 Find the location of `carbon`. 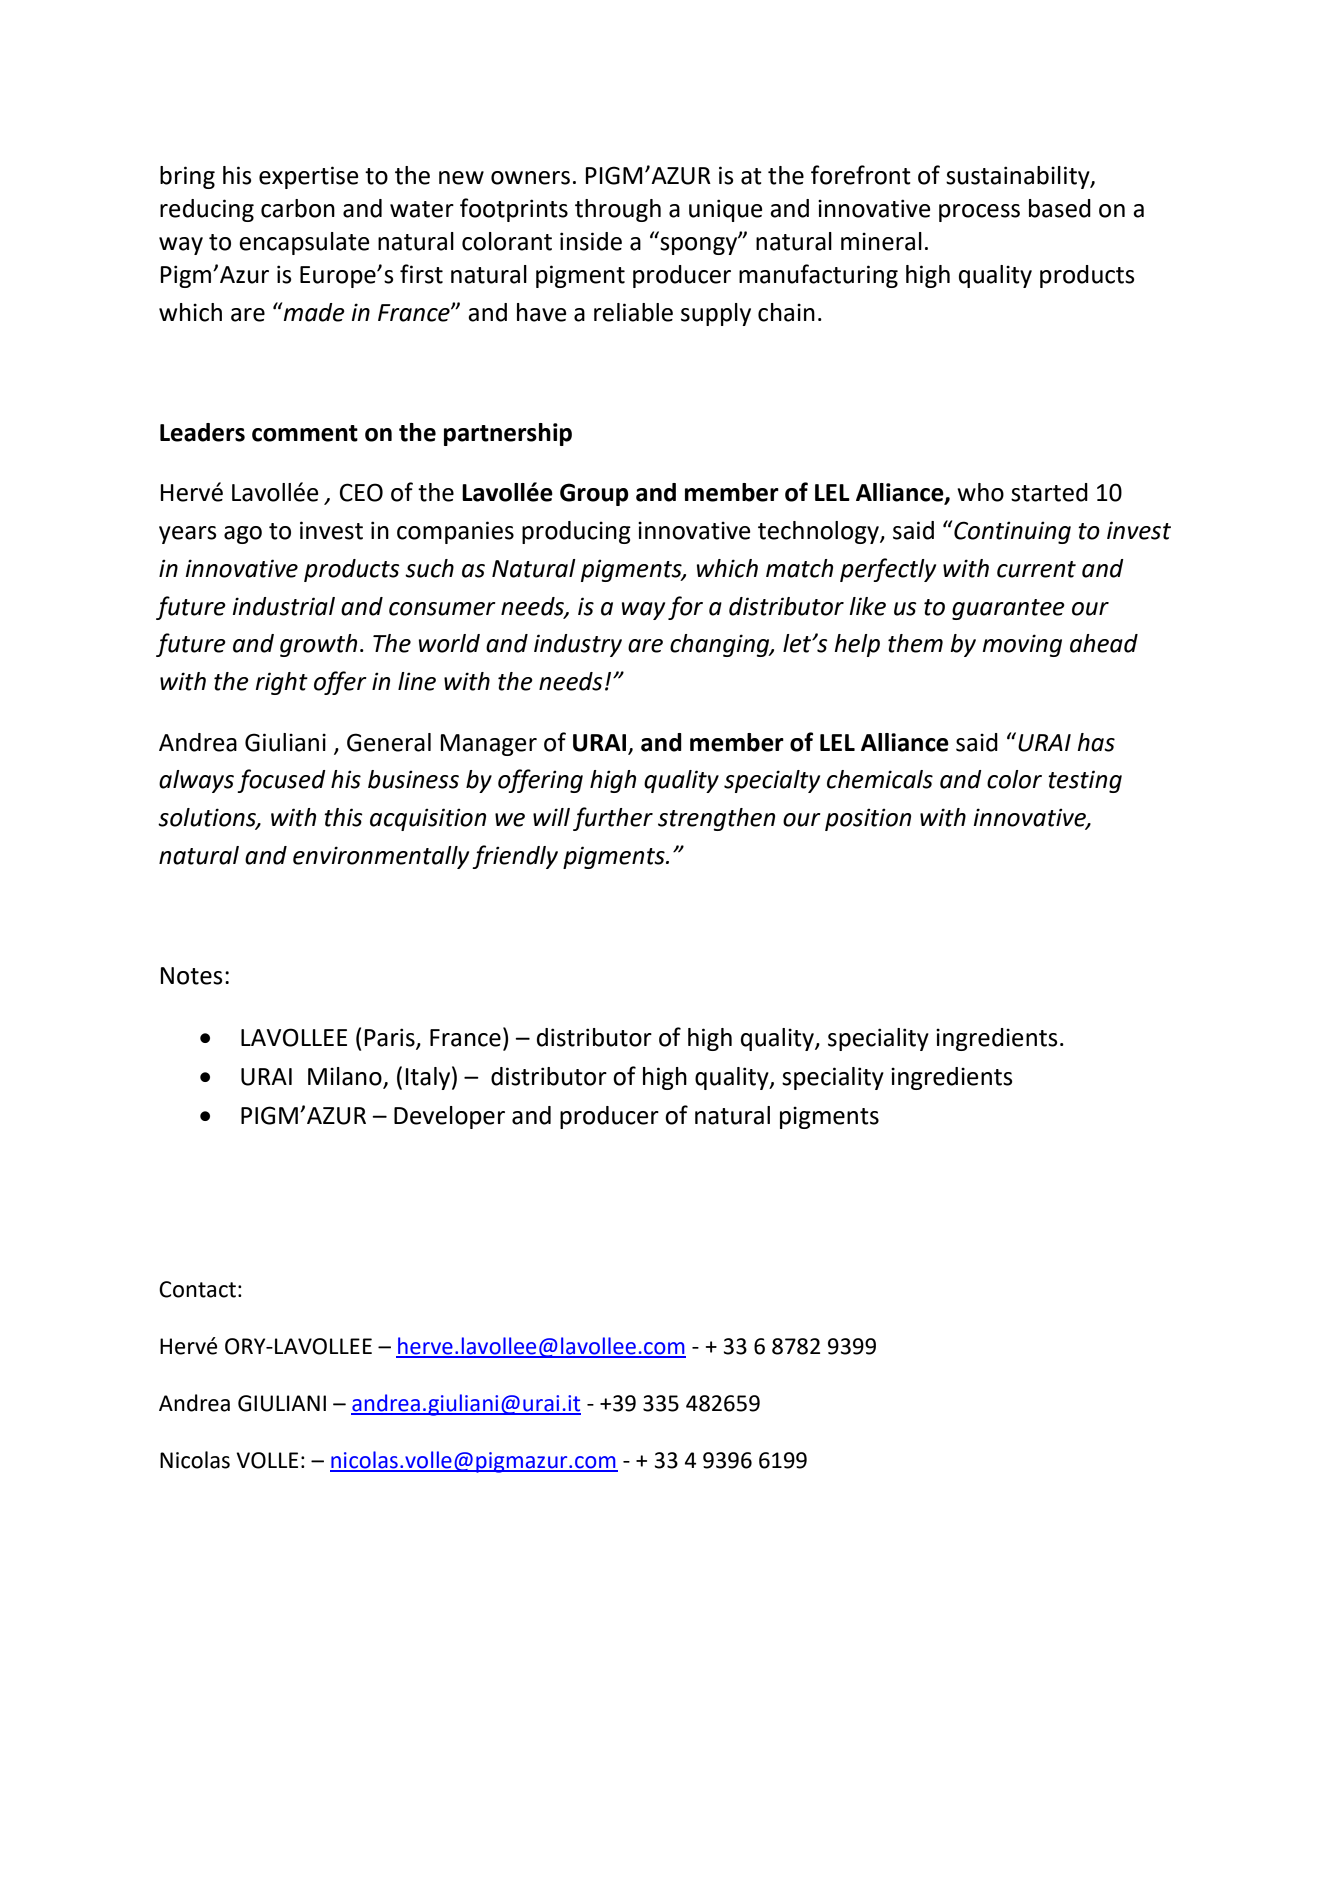

carbon is located at coordinates (298, 208).
